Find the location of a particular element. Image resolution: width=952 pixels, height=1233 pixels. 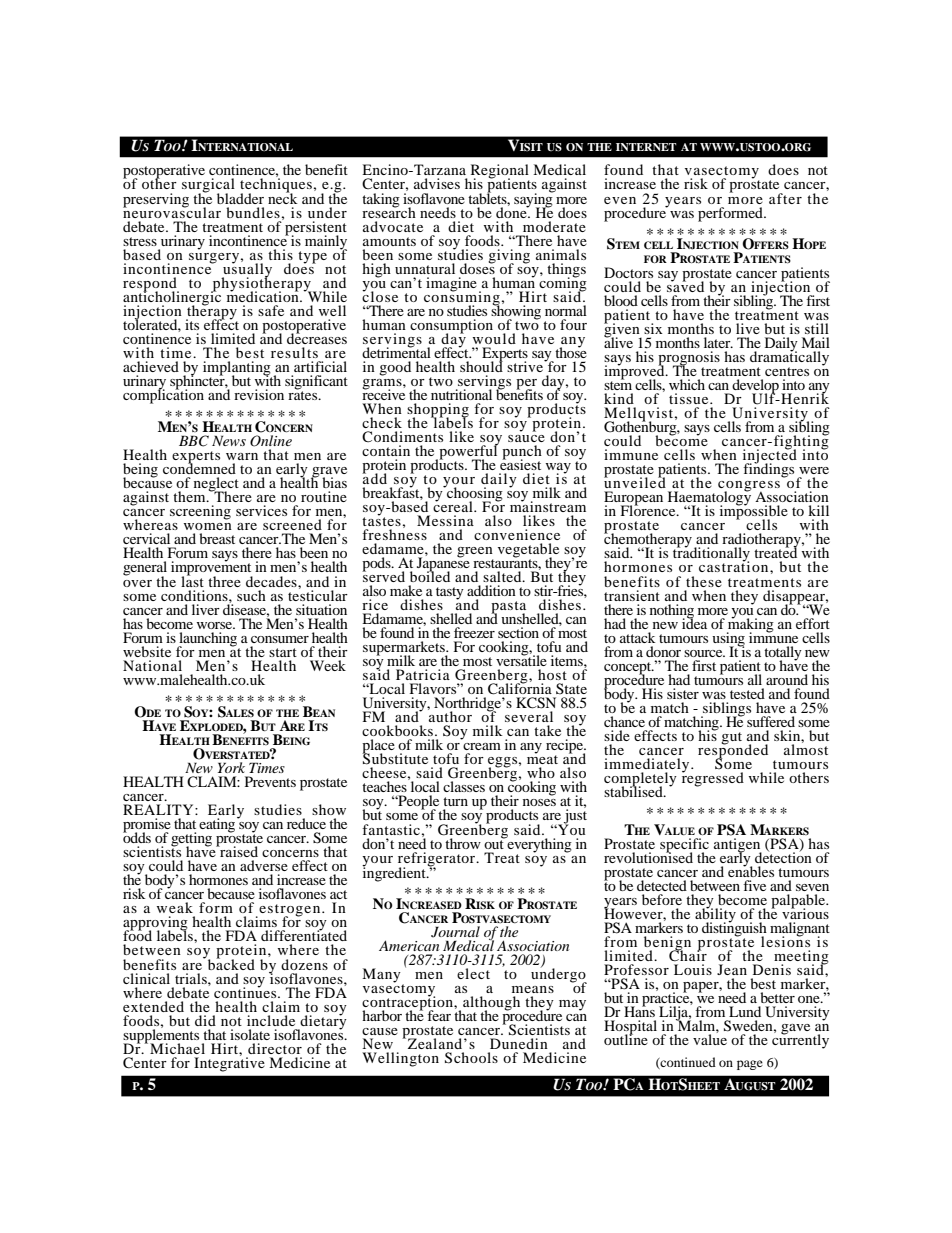

backed is located at coordinates (230, 963).
